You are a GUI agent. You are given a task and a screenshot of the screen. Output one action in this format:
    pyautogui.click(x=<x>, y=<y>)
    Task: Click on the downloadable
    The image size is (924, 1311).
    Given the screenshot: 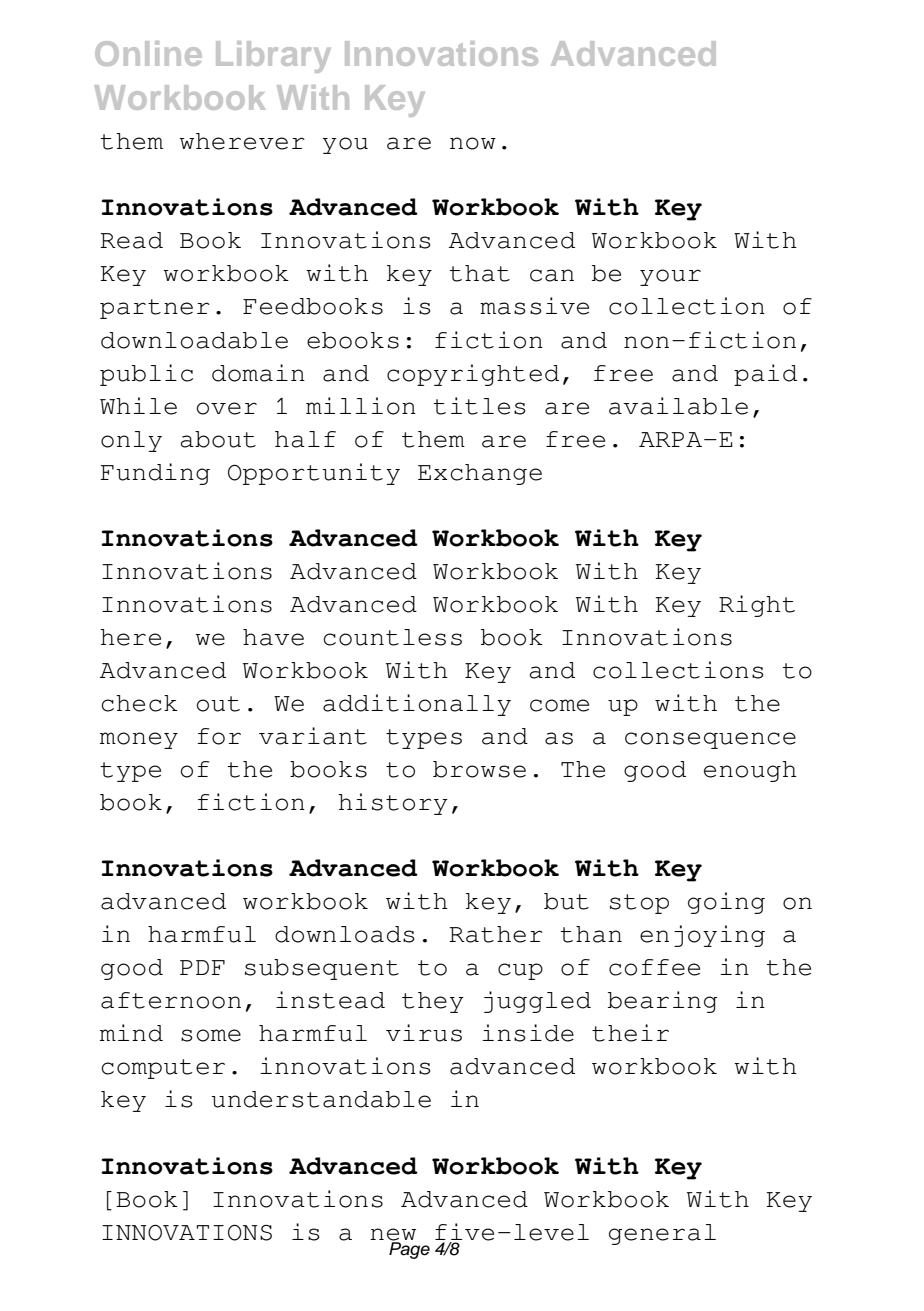 What is the action you would take?
    pyautogui.click(x=194, y=340)
